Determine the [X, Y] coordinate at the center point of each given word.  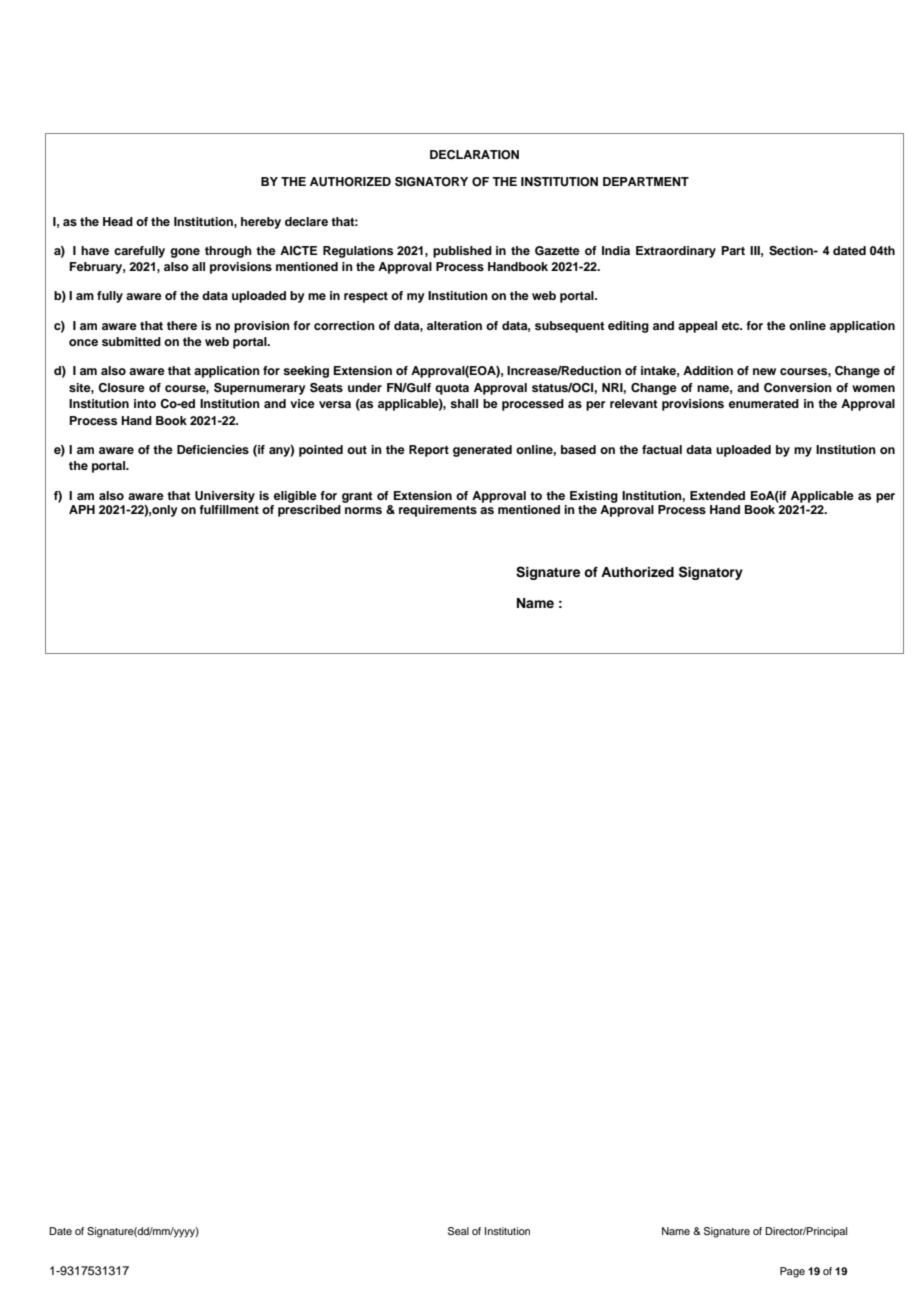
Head [118, 221]
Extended [717, 495]
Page [792, 1272]
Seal [458, 1231]
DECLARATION [474, 155]
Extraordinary [676, 252]
